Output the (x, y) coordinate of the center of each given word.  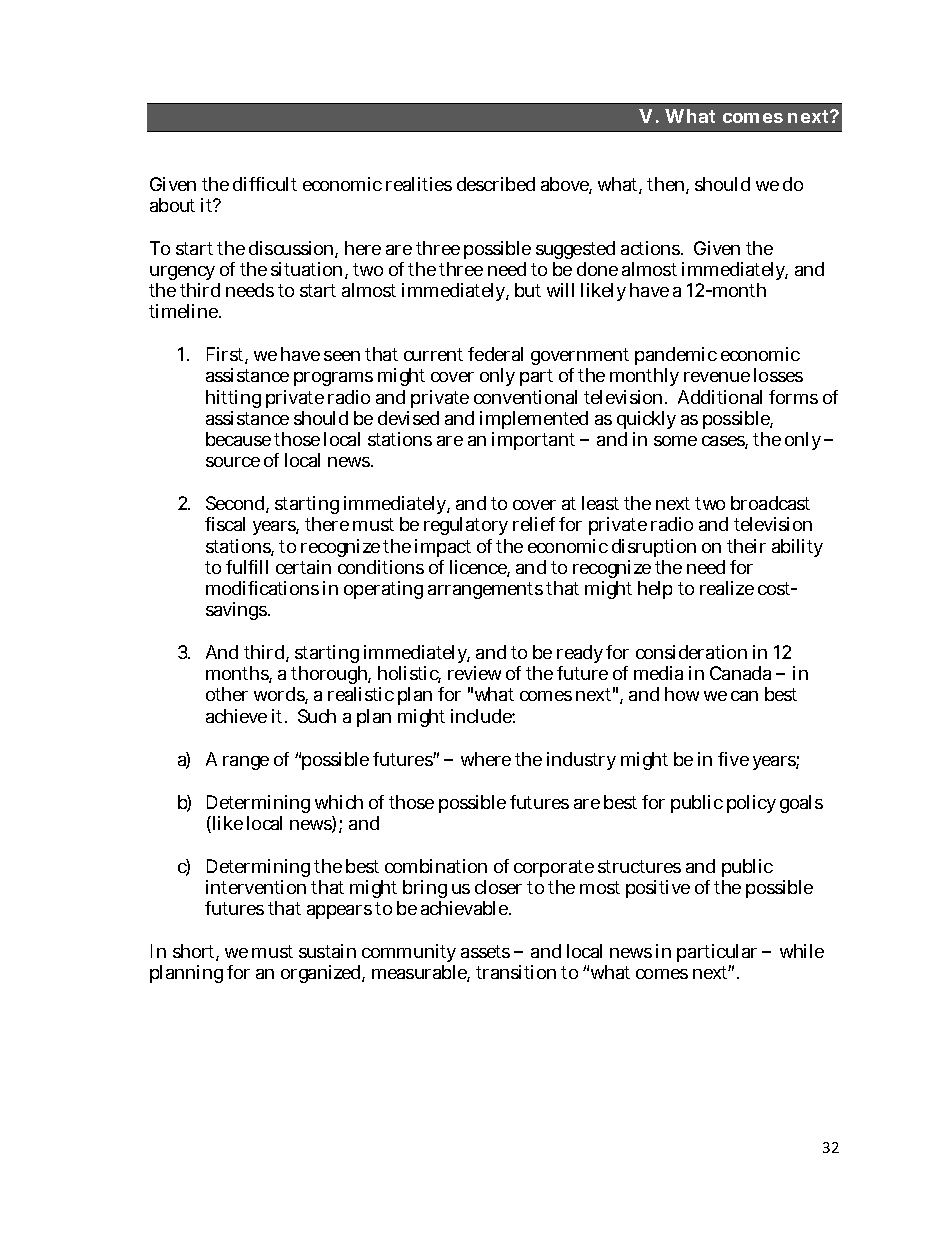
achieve (236, 716)
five (733, 759)
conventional (525, 397)
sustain (327, 951)
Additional (720, 397)
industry (581, 761)
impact (443, 548)
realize (727, 588)
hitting (233, 399)
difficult (265, 184)
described (496, 184)
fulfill (247, 567)
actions (652, 248)
